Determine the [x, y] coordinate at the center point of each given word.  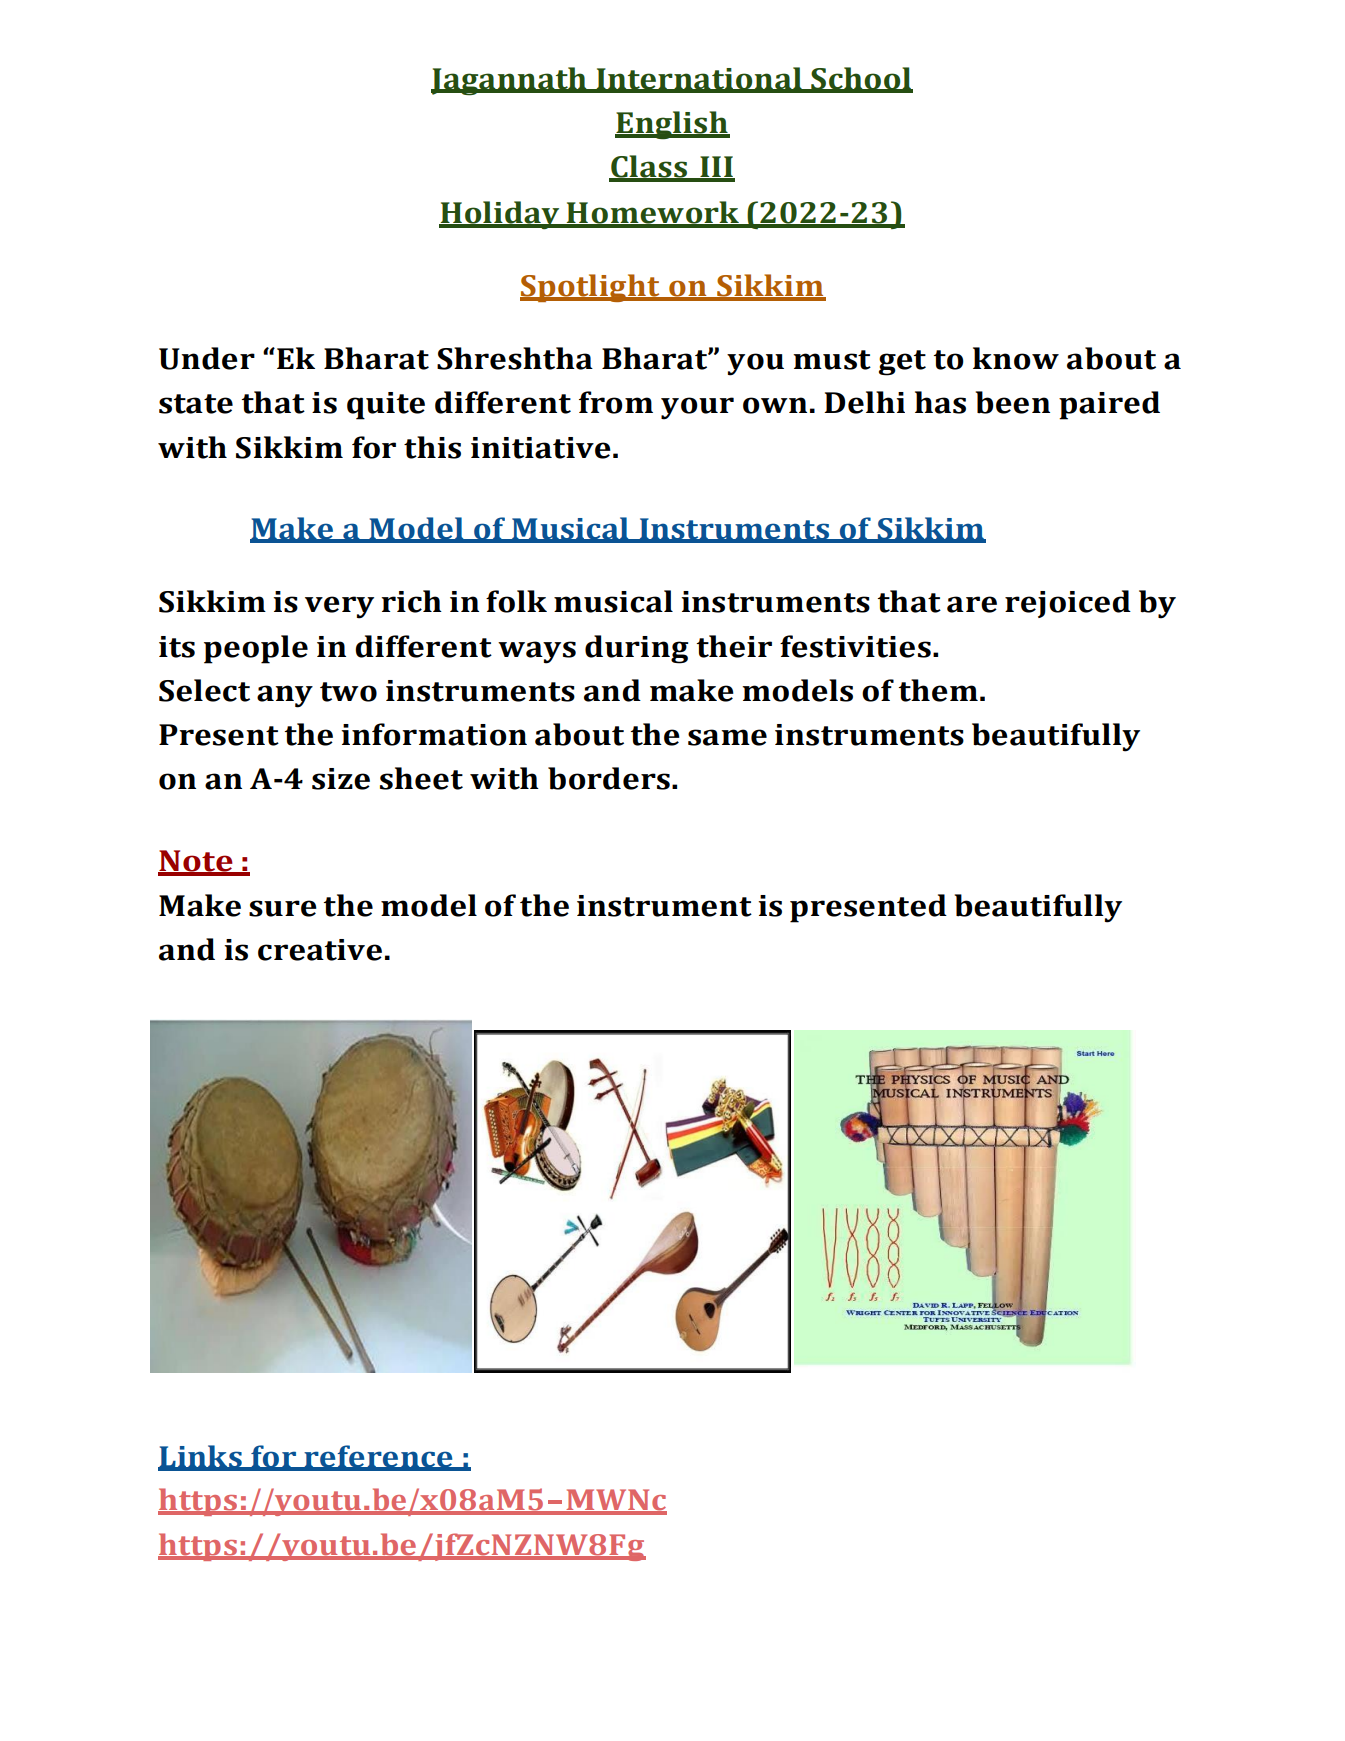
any [285, 696]
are [972, 604]
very [339, 607]
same [727, 737]
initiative [541, 448]
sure [283, 908]
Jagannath [510, 81]
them [938, 690]
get [902, 363]
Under [207, 358]
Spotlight [591, 288]
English [672, 125]
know [1016, 358]
